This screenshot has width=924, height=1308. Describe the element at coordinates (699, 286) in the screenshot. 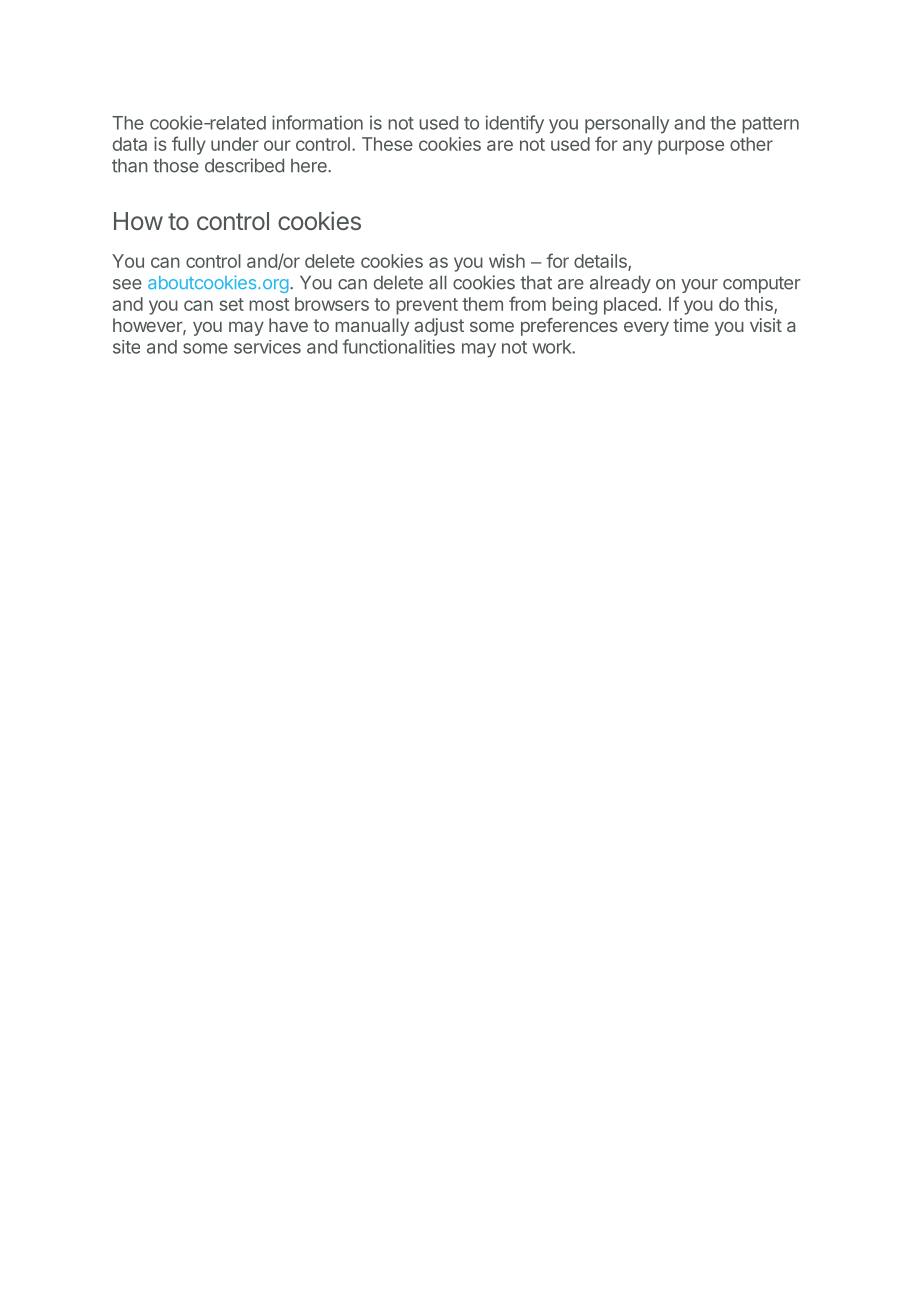

I see `your` at that location.
